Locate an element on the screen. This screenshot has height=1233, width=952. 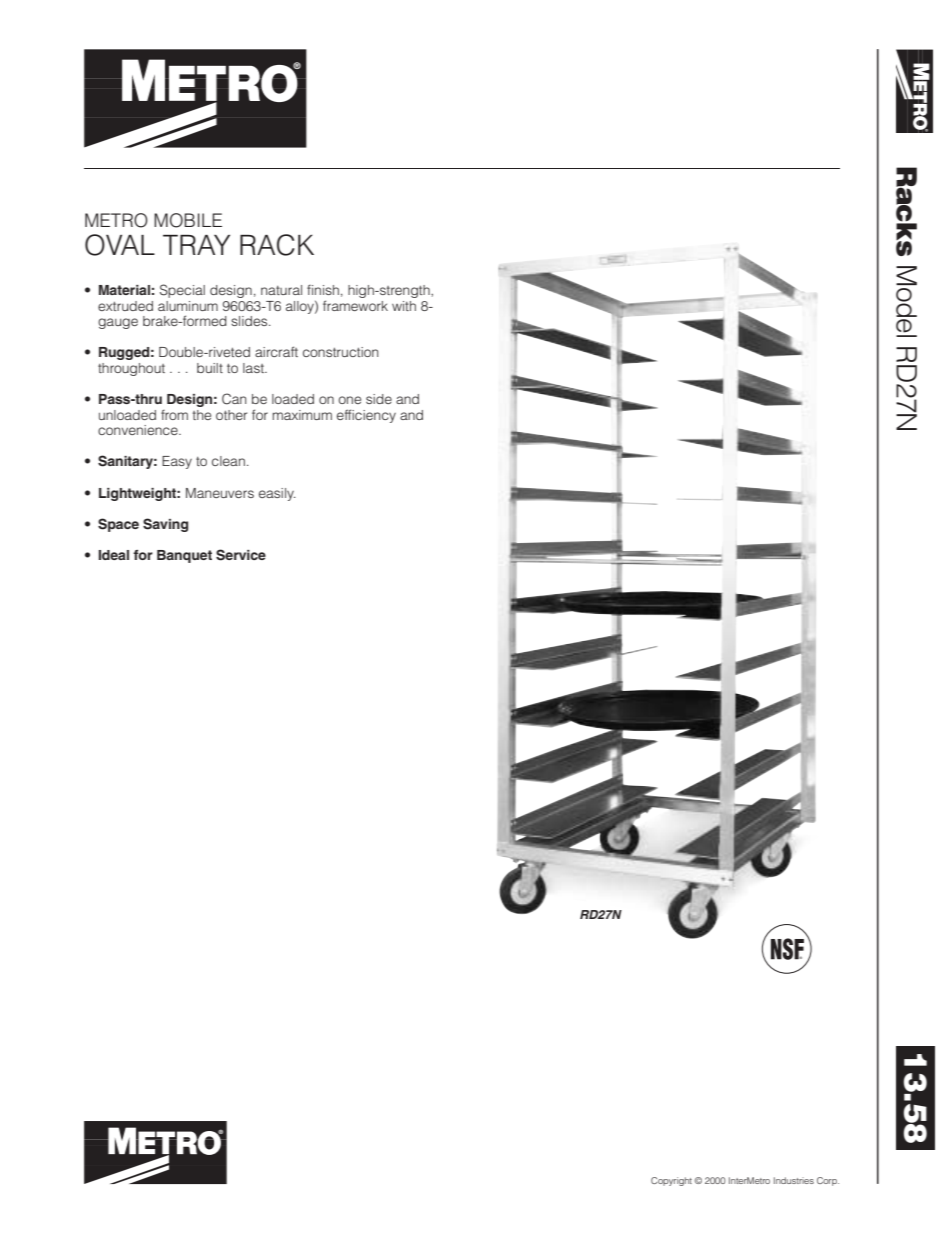
Ideal is located at coordinates (113, 555).
